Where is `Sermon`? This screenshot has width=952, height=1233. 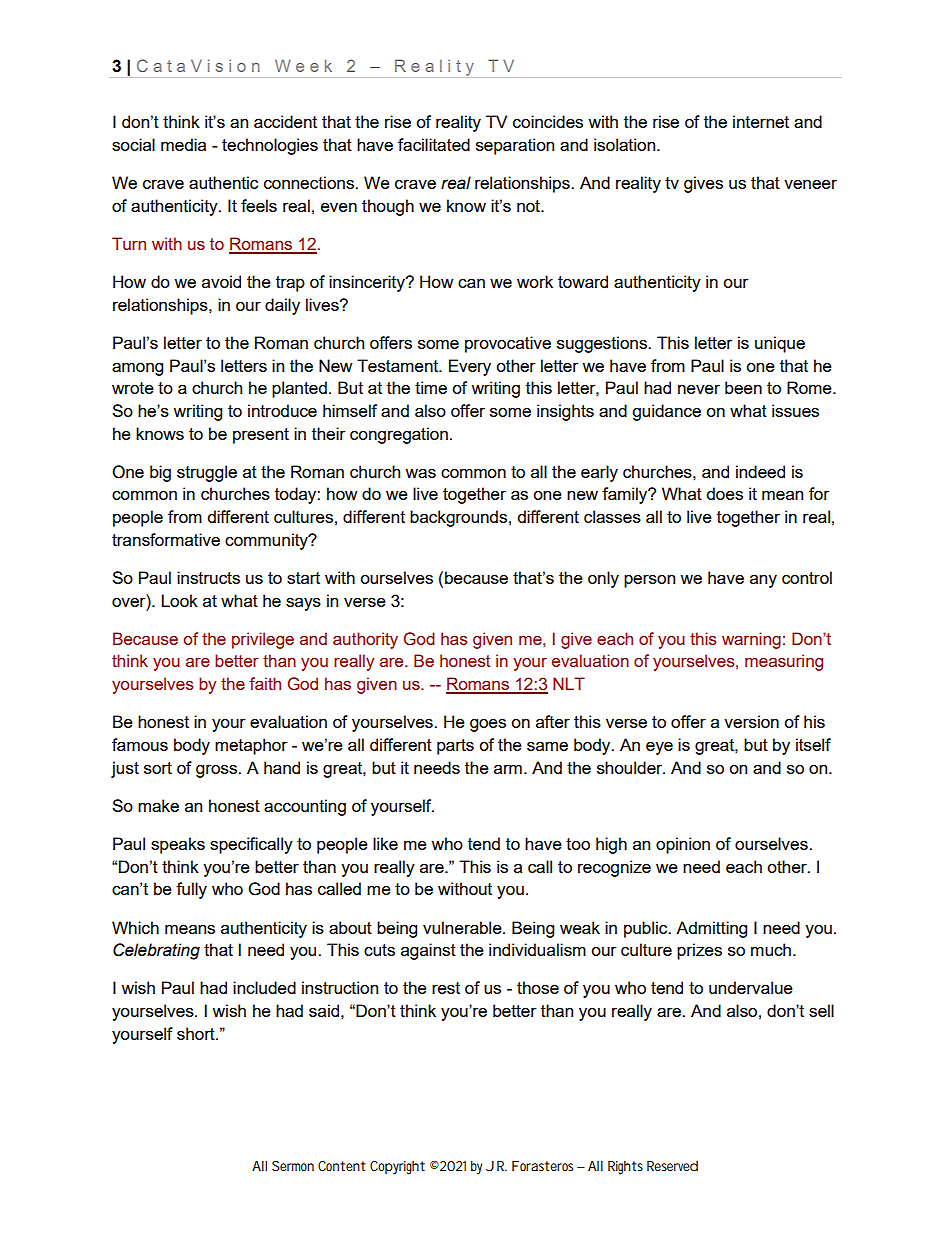 Sermon is located at coordinates (293, 1166).
